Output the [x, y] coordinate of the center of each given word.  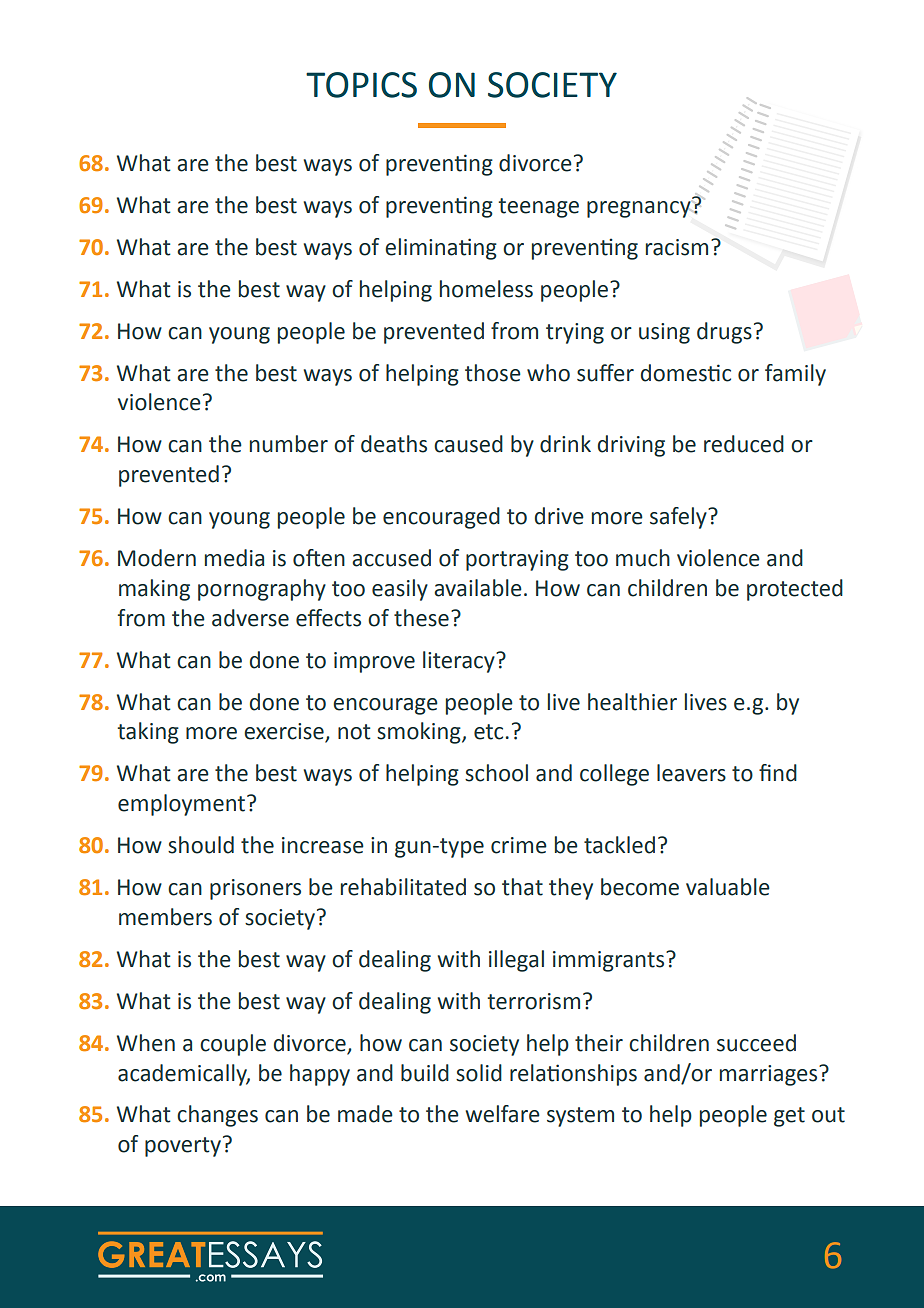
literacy [460, 662]
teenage [539, 208]
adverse [250, 618]
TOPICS [361, 85]
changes [217, 1116]
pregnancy [640, 208]
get [789, 1117]
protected [795, 590]
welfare [503, 1114]
